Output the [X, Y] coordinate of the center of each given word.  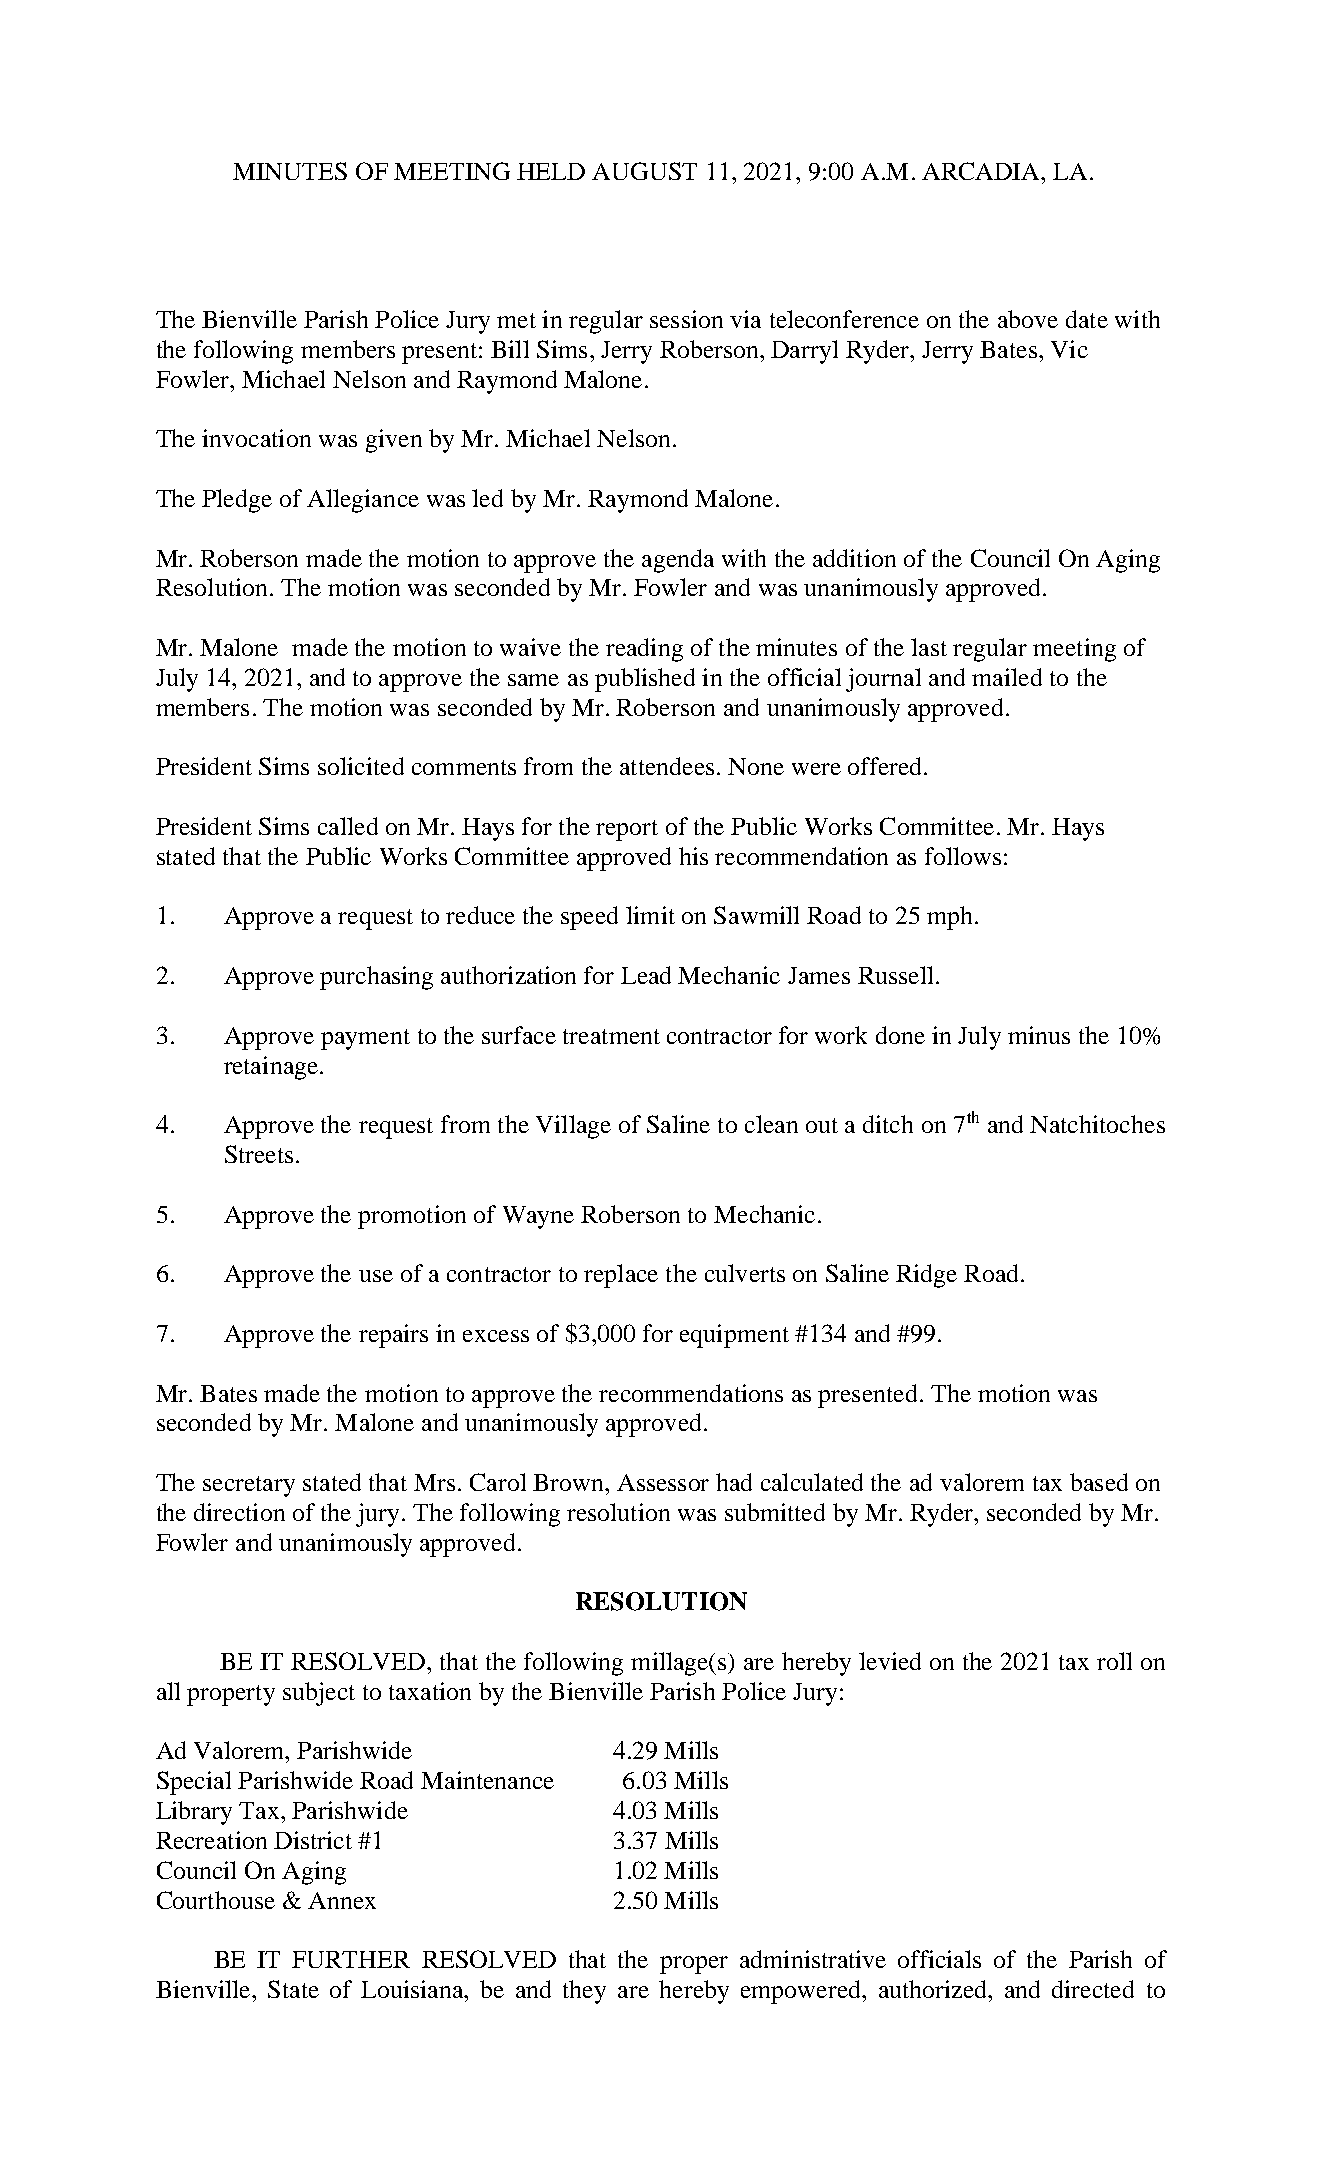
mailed [1007, 677]
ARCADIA [982, 171]
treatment [611, 1036]
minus [1039, 1035]
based [1099, 1482]
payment [365, 1039]
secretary [249, 1486]
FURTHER [351, 1959]
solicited [361, 766]
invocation [256, 438]
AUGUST [644, 171]
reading [644, 650]
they [584, 1992]
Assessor [663, 1482]
